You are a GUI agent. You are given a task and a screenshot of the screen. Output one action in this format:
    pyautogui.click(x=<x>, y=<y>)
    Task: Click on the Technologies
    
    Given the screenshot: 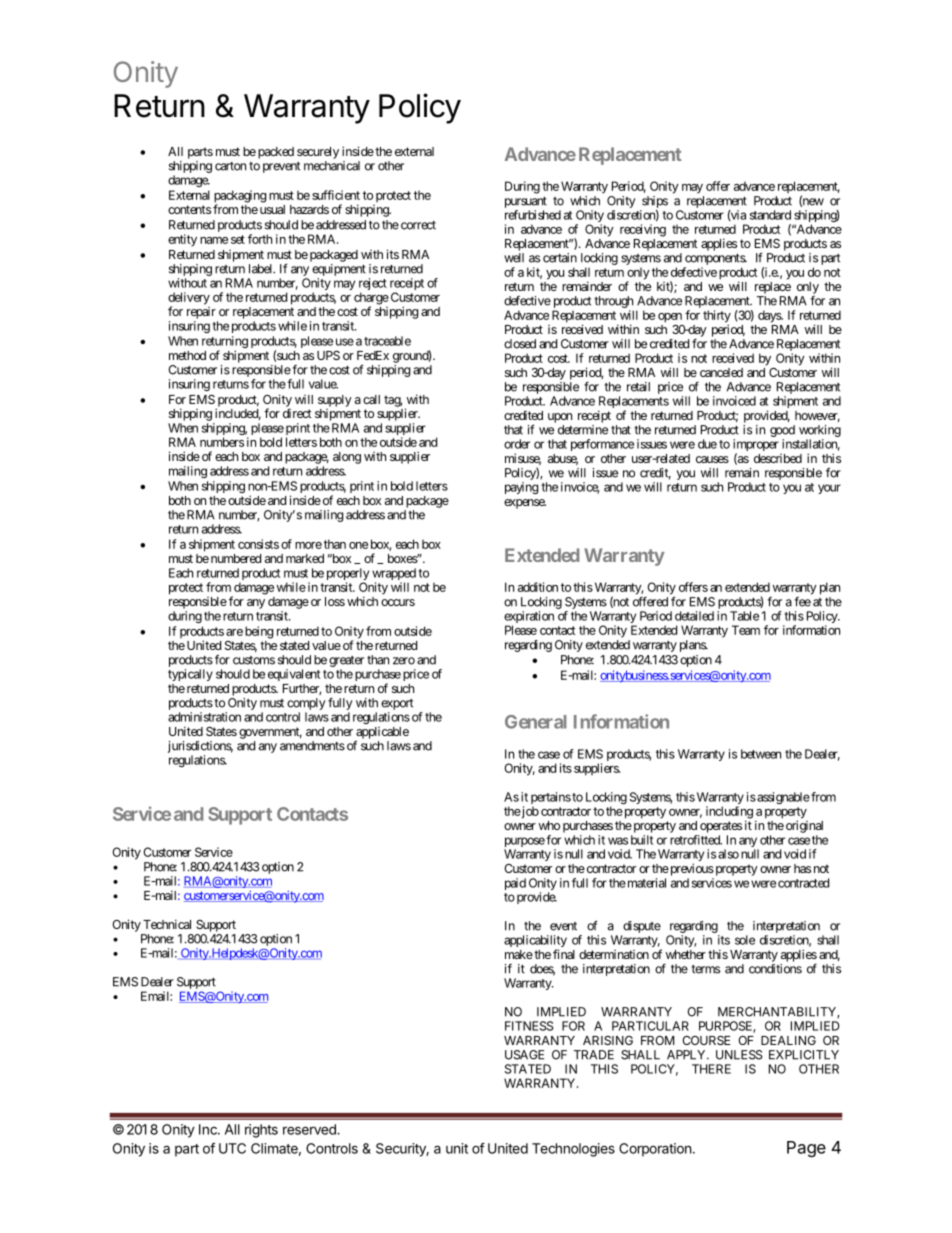 What is the action you would take?
    pyautogui.click(x=573, y=1150)
